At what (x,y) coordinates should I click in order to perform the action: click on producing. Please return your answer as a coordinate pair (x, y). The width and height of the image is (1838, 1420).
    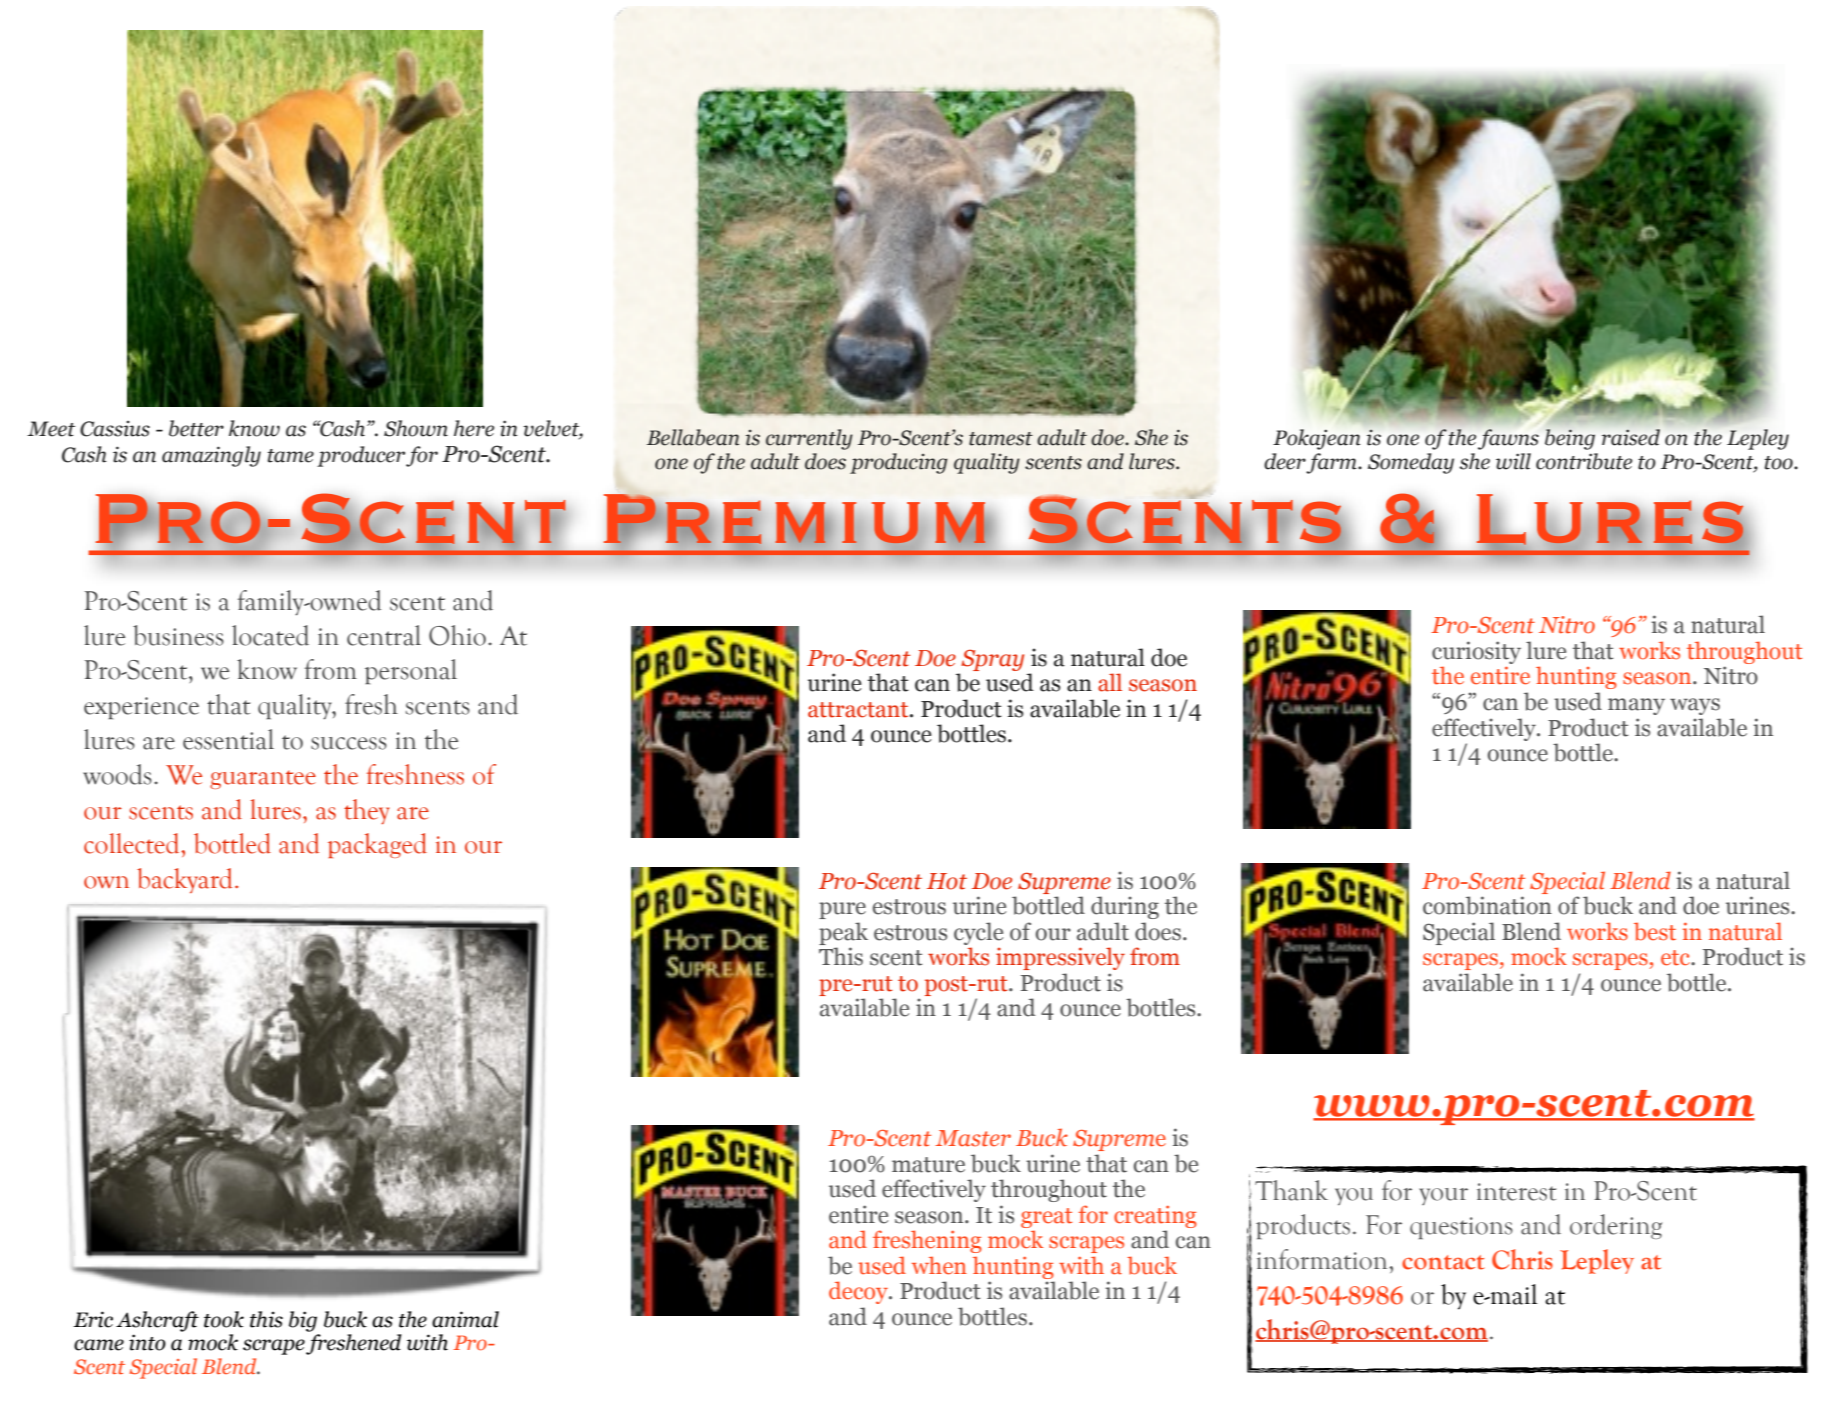
    Looking at the image, I should click on (899, 463).
